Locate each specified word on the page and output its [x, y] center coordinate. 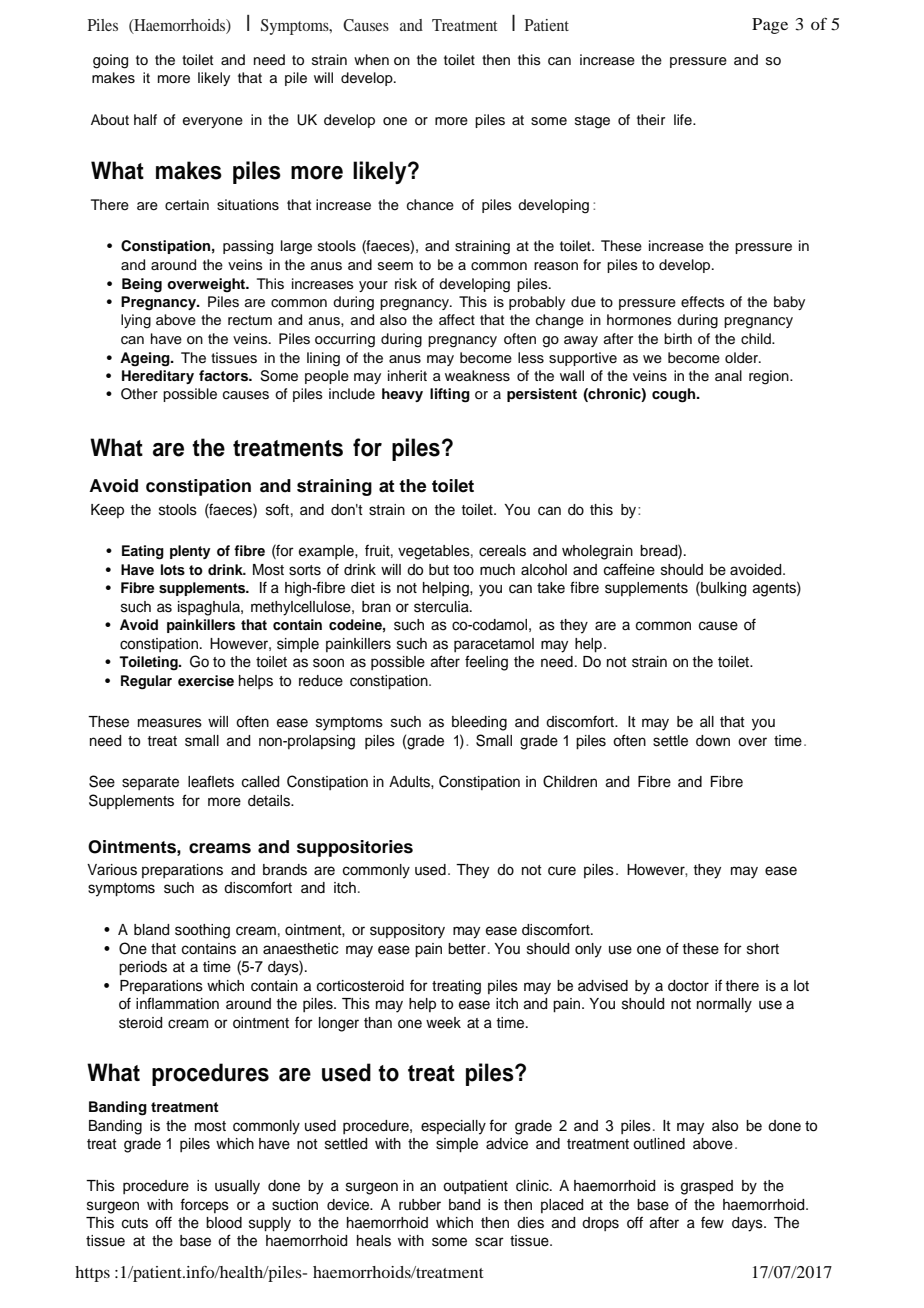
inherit [407, 376]
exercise [206, 681]
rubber [420, 1205]
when [371, 59]
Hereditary [158, 377]
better [467, 949]
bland [151, 930]
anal [728, 375]
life [684, 119]
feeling [486, 663]
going [110, 61]
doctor [688, 986]
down [713, 741]
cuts [135, 1223]
